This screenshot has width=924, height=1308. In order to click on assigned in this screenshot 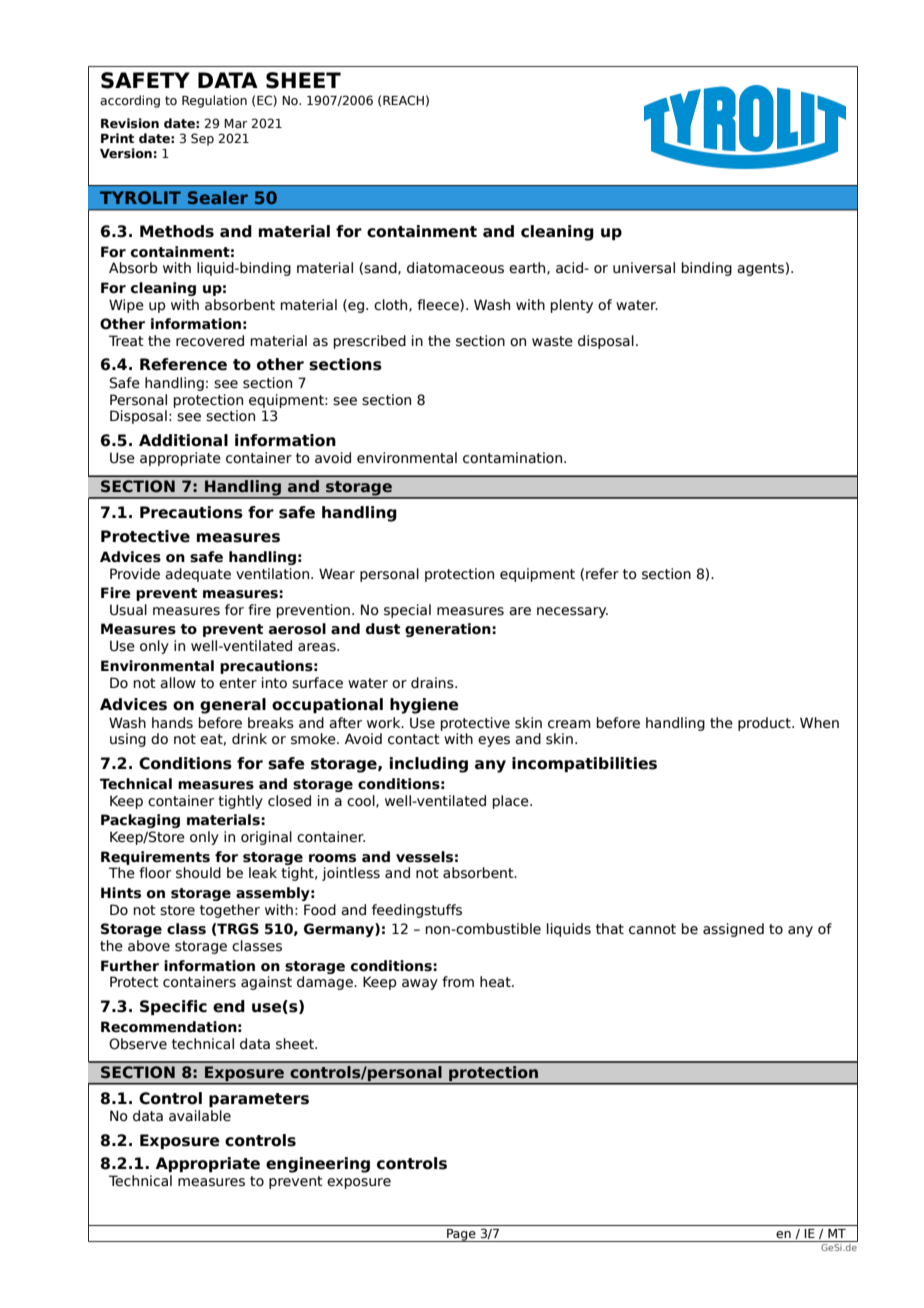, I will do `click(733, 930)`.
